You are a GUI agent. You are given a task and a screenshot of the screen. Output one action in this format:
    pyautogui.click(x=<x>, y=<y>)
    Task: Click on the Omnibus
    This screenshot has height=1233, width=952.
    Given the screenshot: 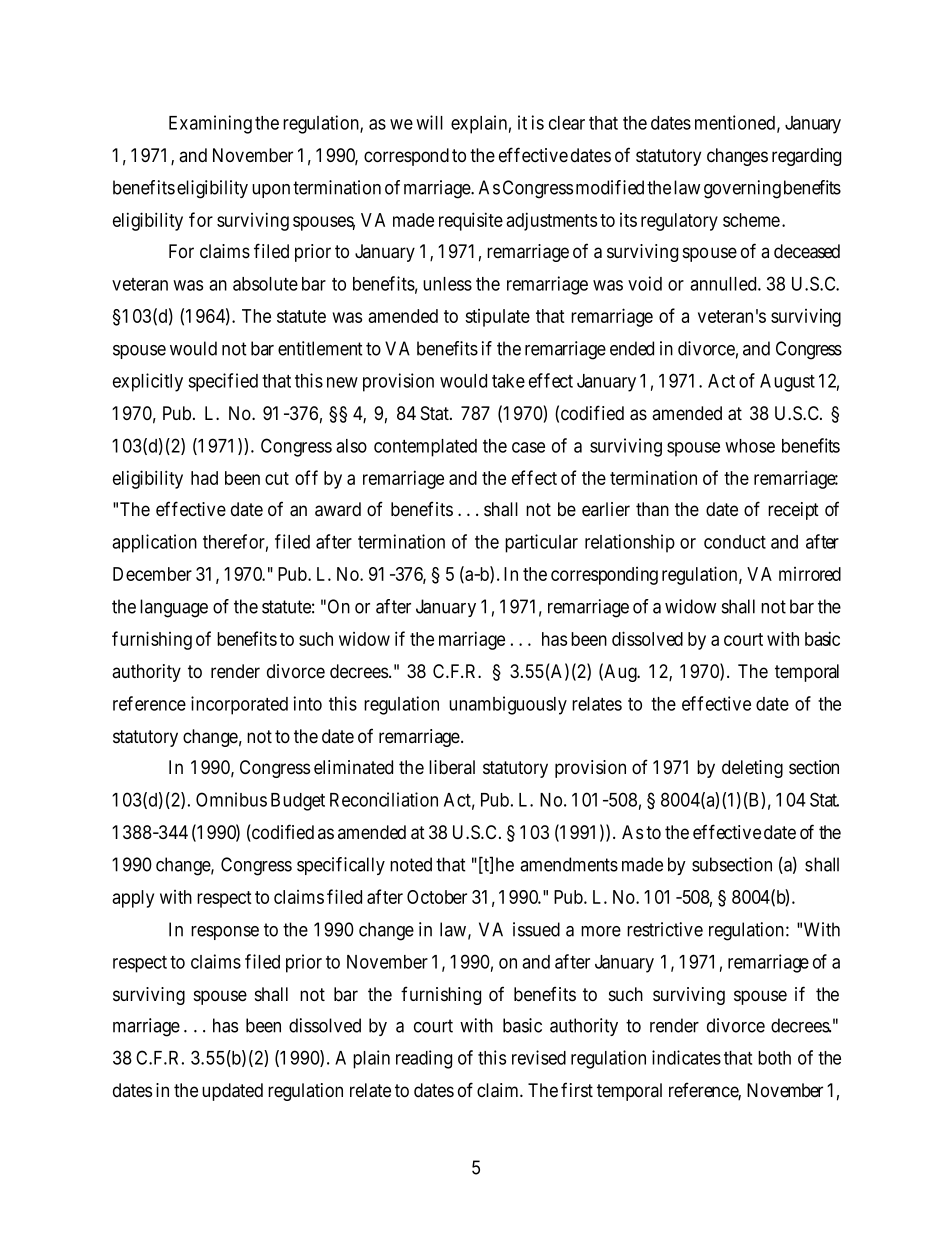 What is the action you would take?
    pyautogui.click(x=231, y=799)
